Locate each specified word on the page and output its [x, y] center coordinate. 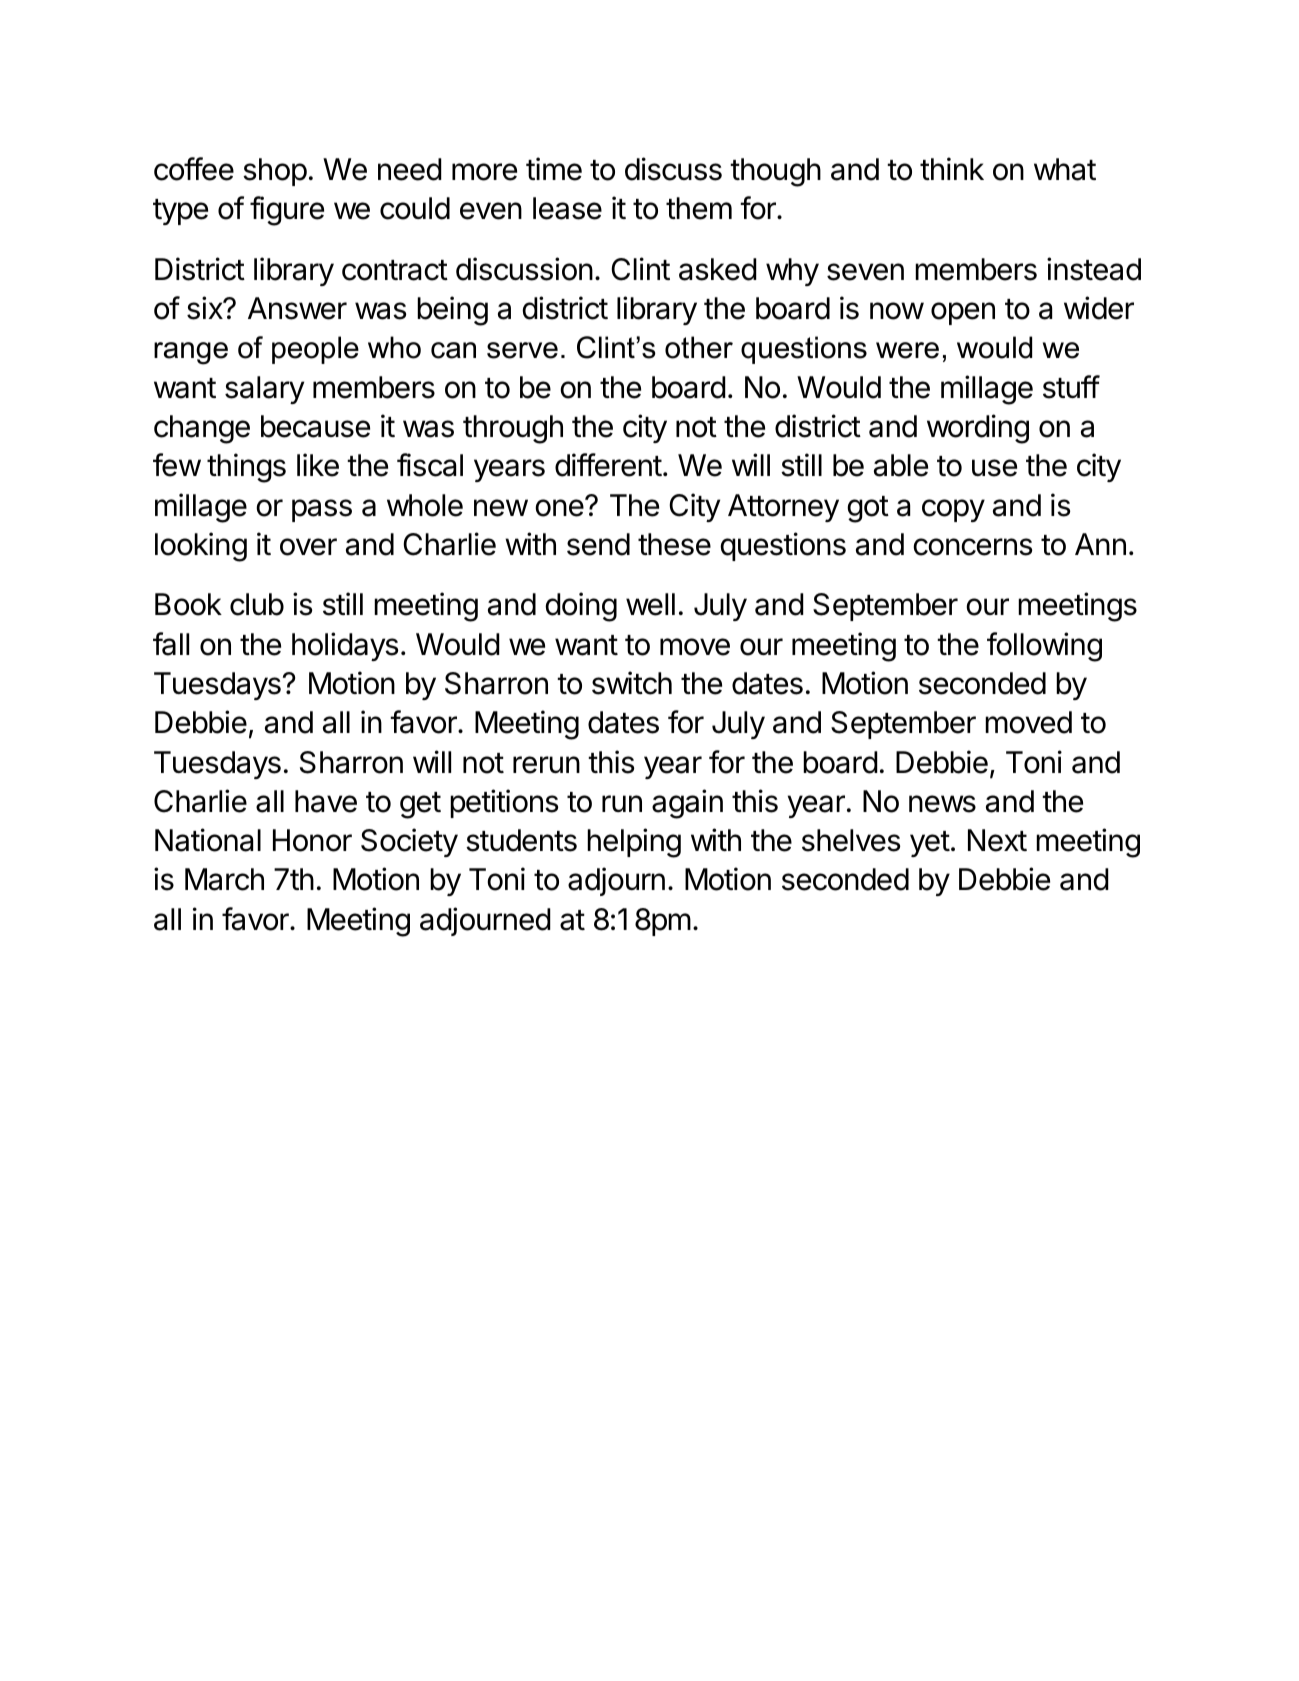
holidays [345, 646]
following [1044, 647]
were [907, 350]
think [952, 168]
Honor [312, 840]
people [315, 350]
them [699, 208]
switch [632, 683]
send [598, 544]
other [699, 347]
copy [953, 510]
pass [322, 510]
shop [275, 172]
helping [634, 843]
